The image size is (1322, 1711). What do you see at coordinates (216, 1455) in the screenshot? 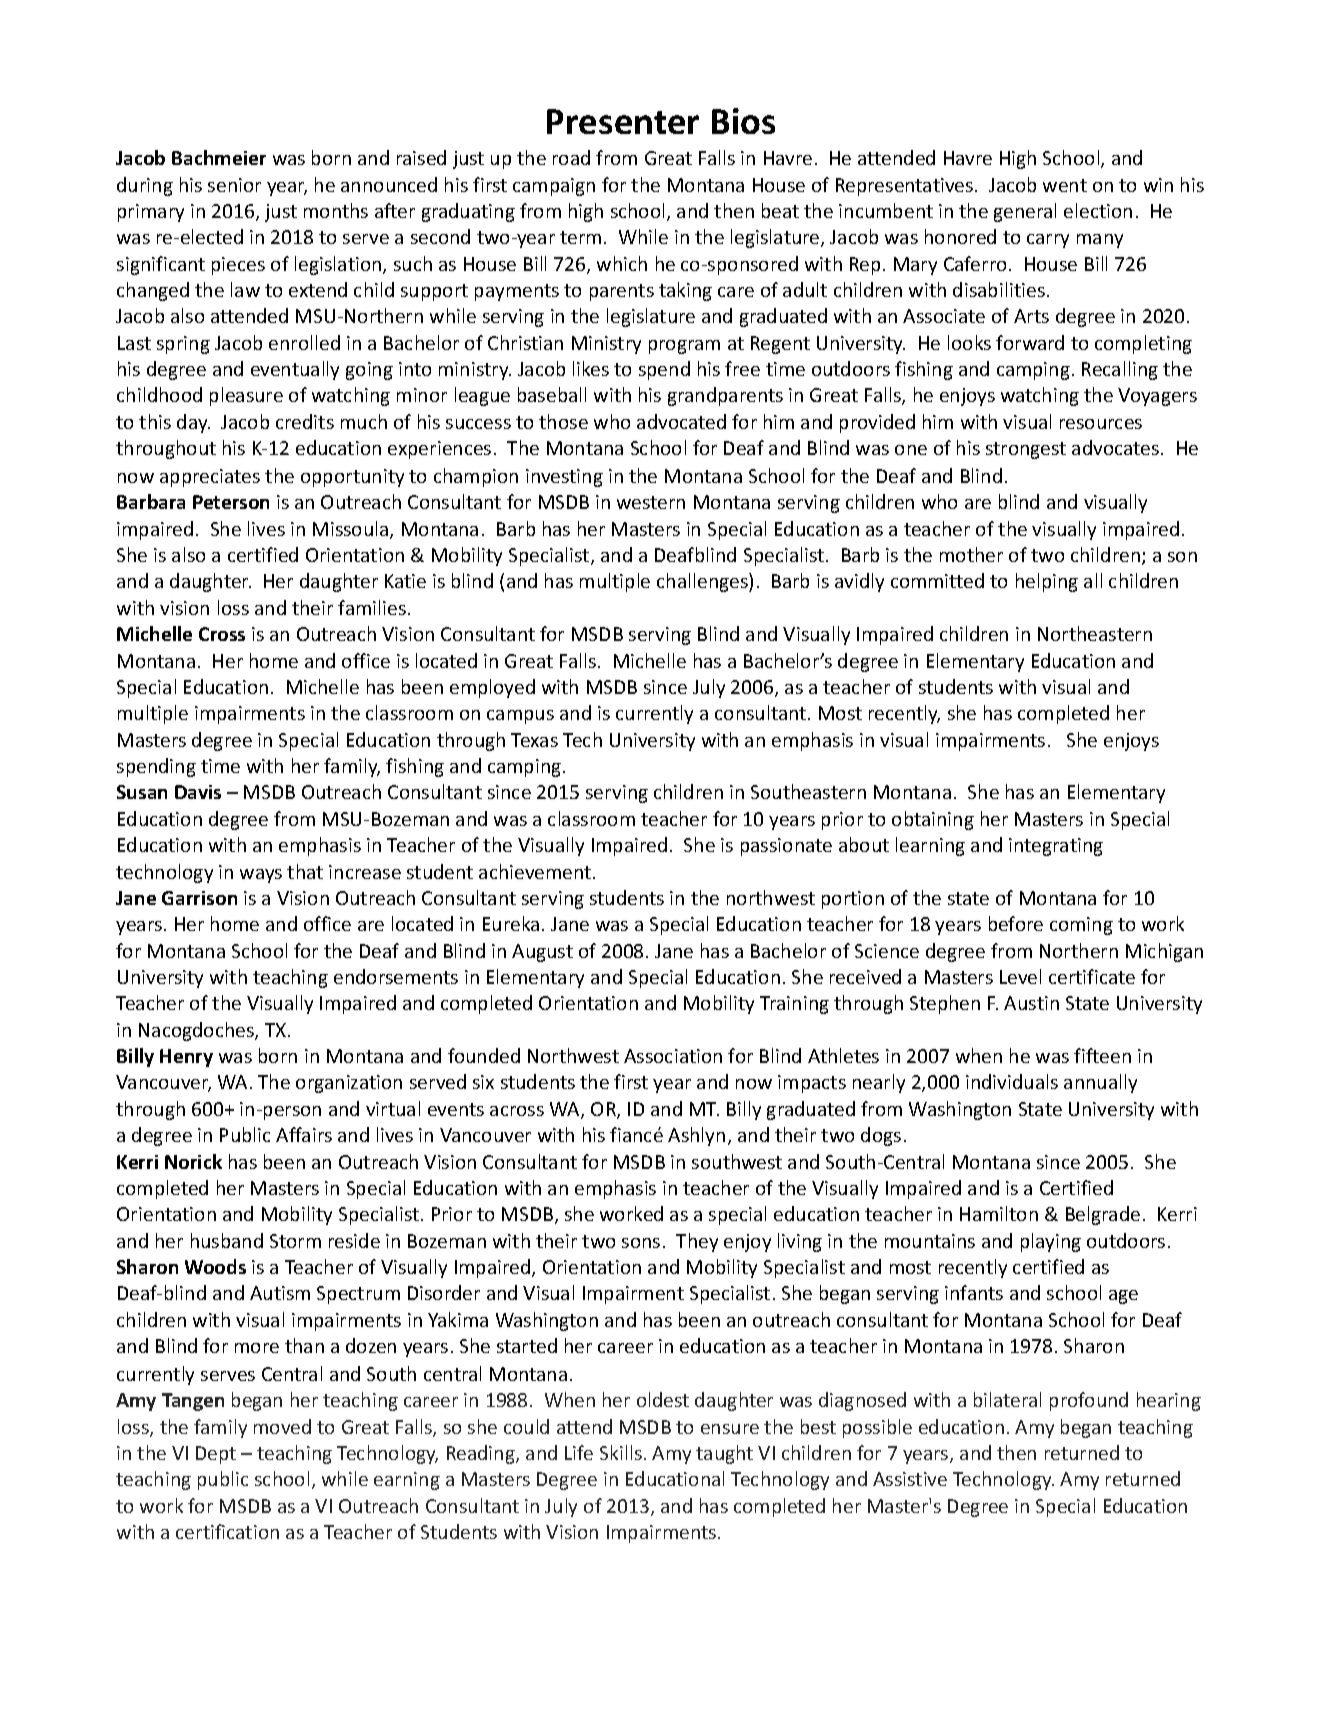
I see `Dept` at bounding box center [216, 1455].
